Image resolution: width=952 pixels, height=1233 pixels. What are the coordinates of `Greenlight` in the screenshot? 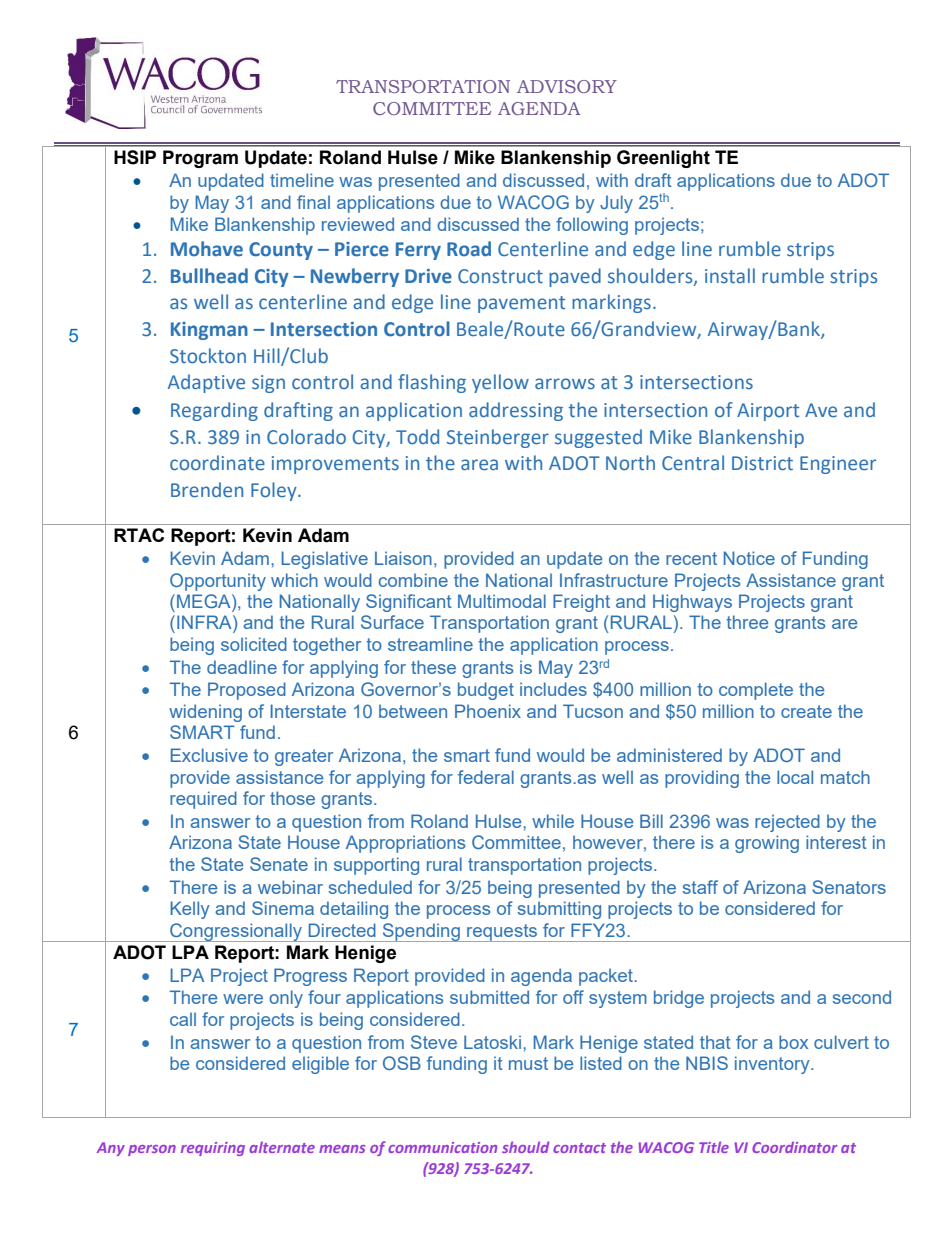 It's located at (663, 159).
